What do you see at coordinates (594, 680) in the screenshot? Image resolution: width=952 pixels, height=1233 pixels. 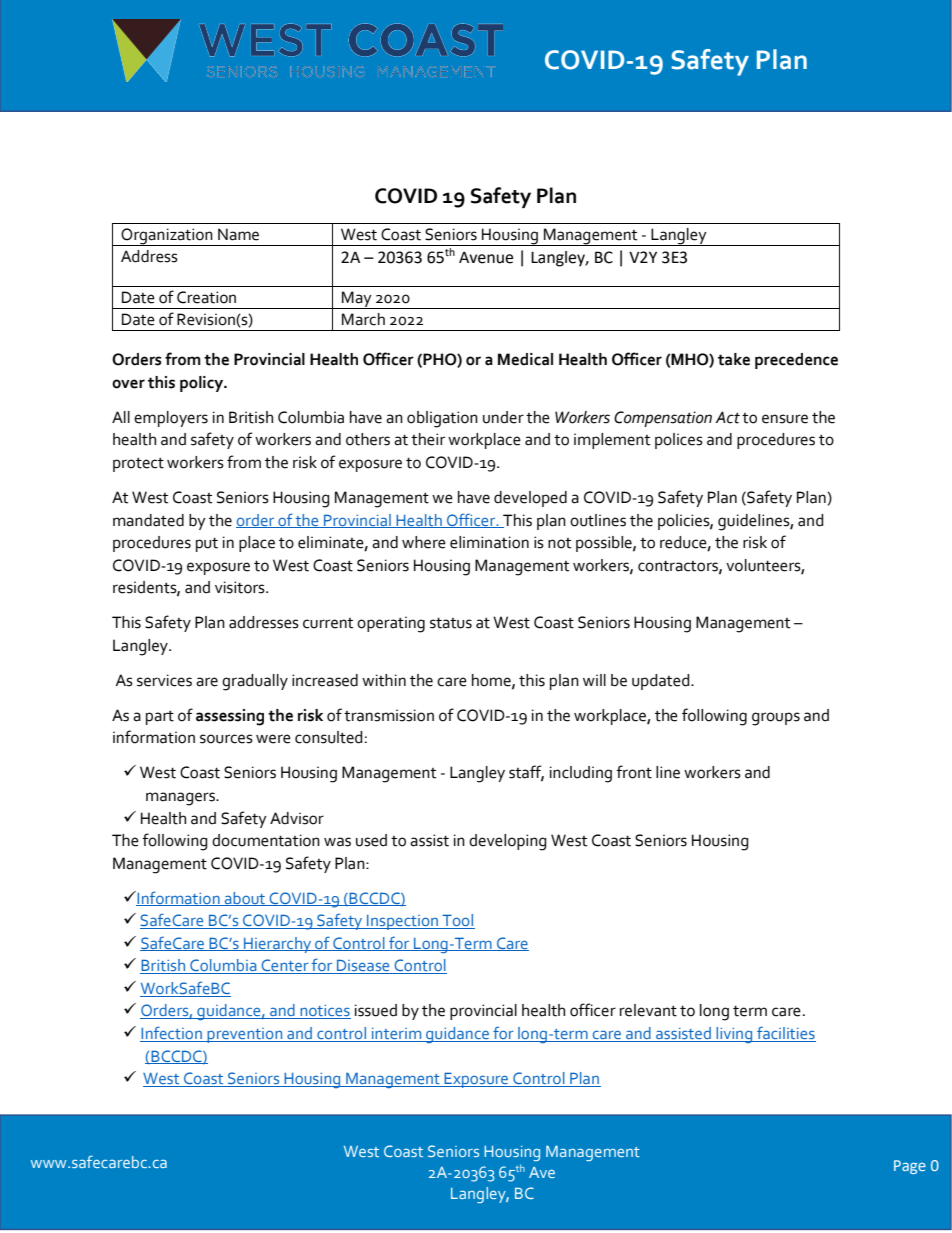 I see `will` at bounding box center [594, 680].
